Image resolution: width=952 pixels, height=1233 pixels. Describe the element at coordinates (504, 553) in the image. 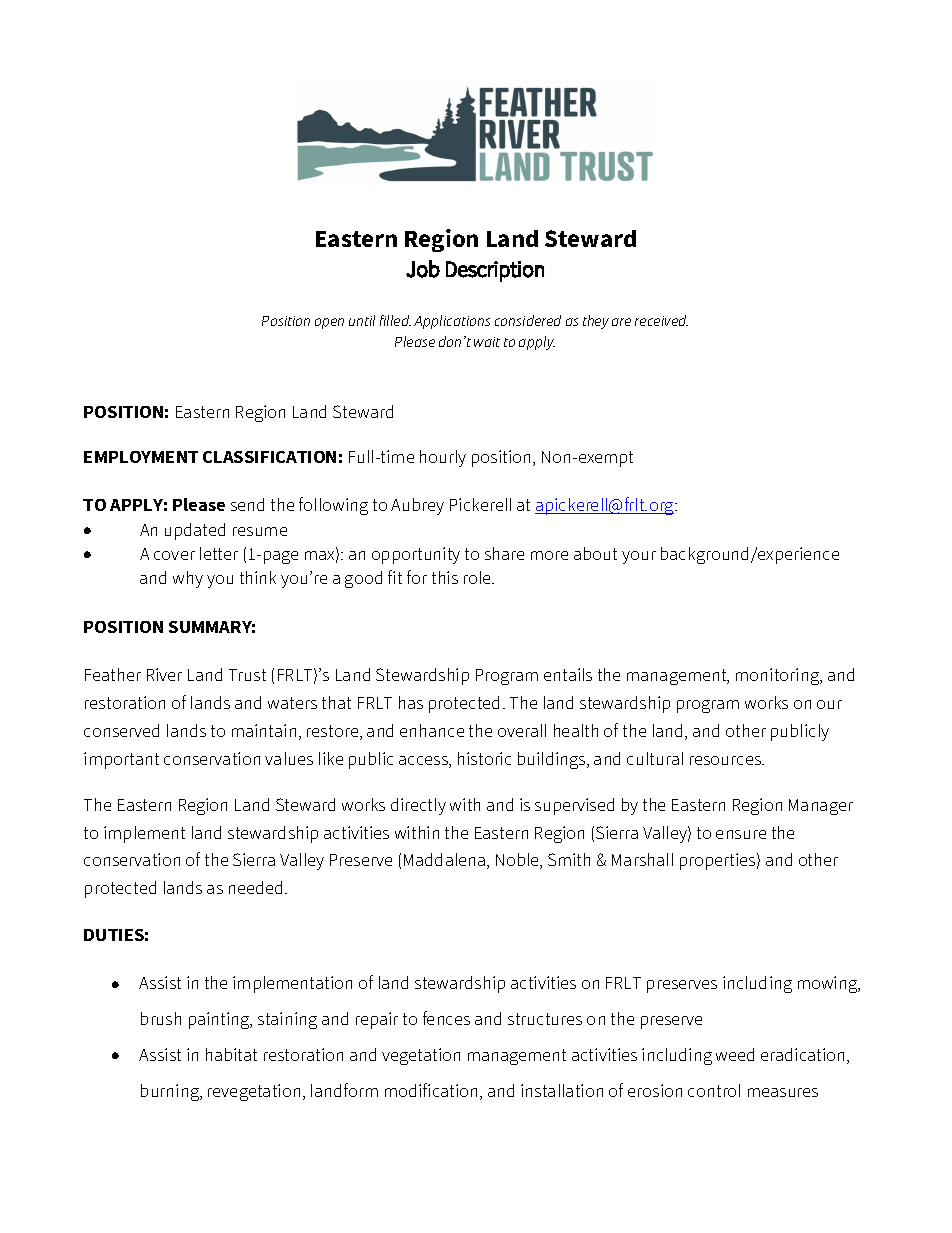

I see `share` at that location.
